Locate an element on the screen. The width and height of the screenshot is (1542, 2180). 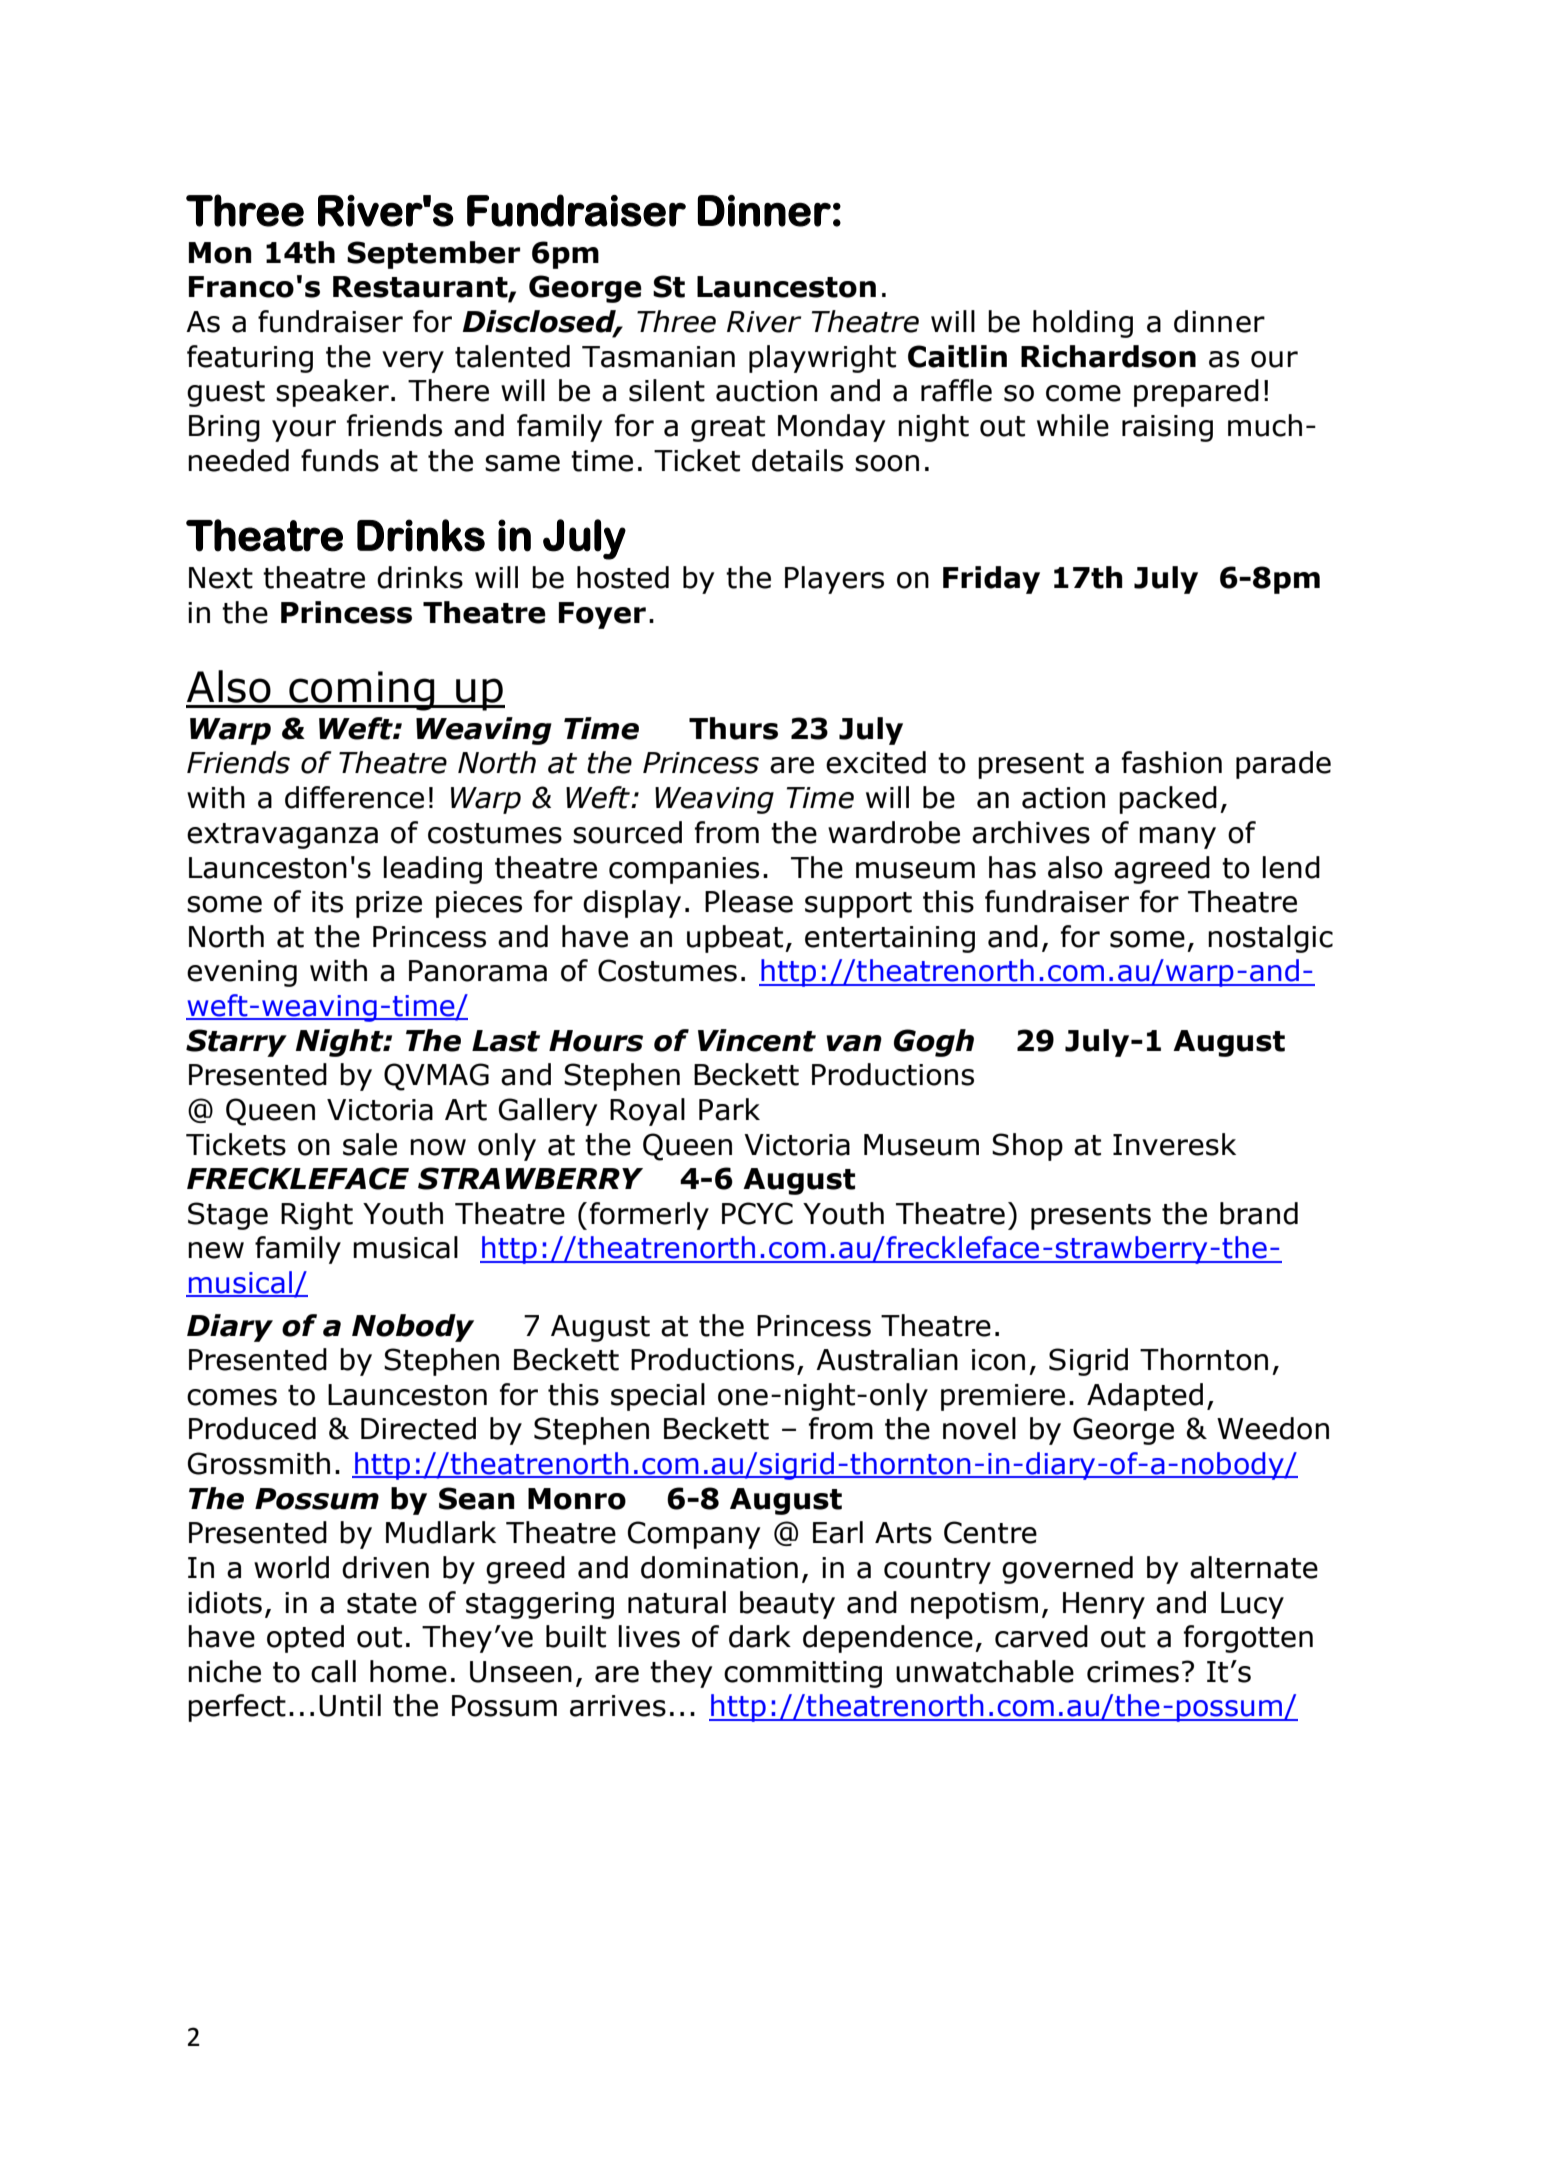
upbeat is located at coordinates (736, 939).
